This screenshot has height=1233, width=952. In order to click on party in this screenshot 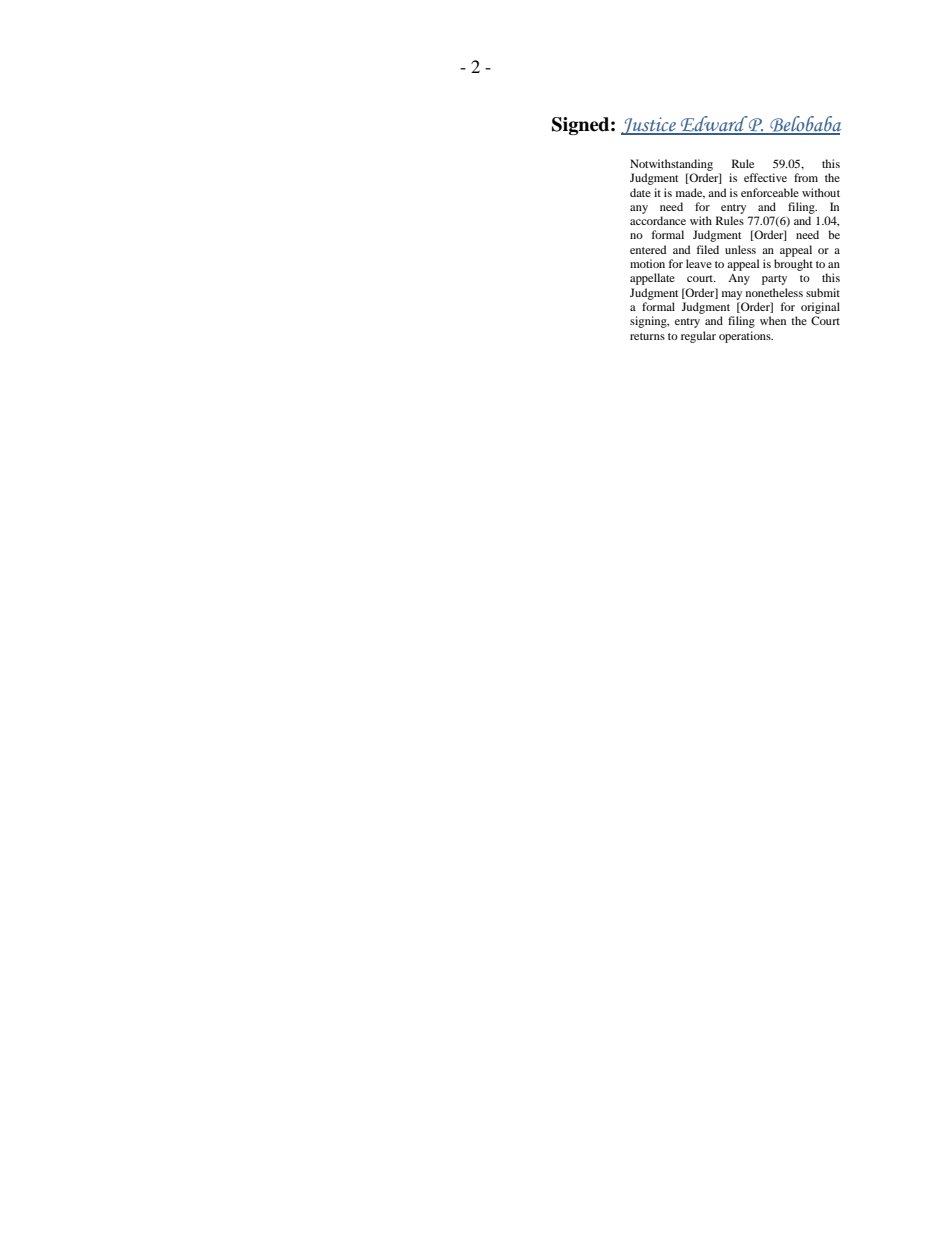, I will do `click(774, 280)`.
